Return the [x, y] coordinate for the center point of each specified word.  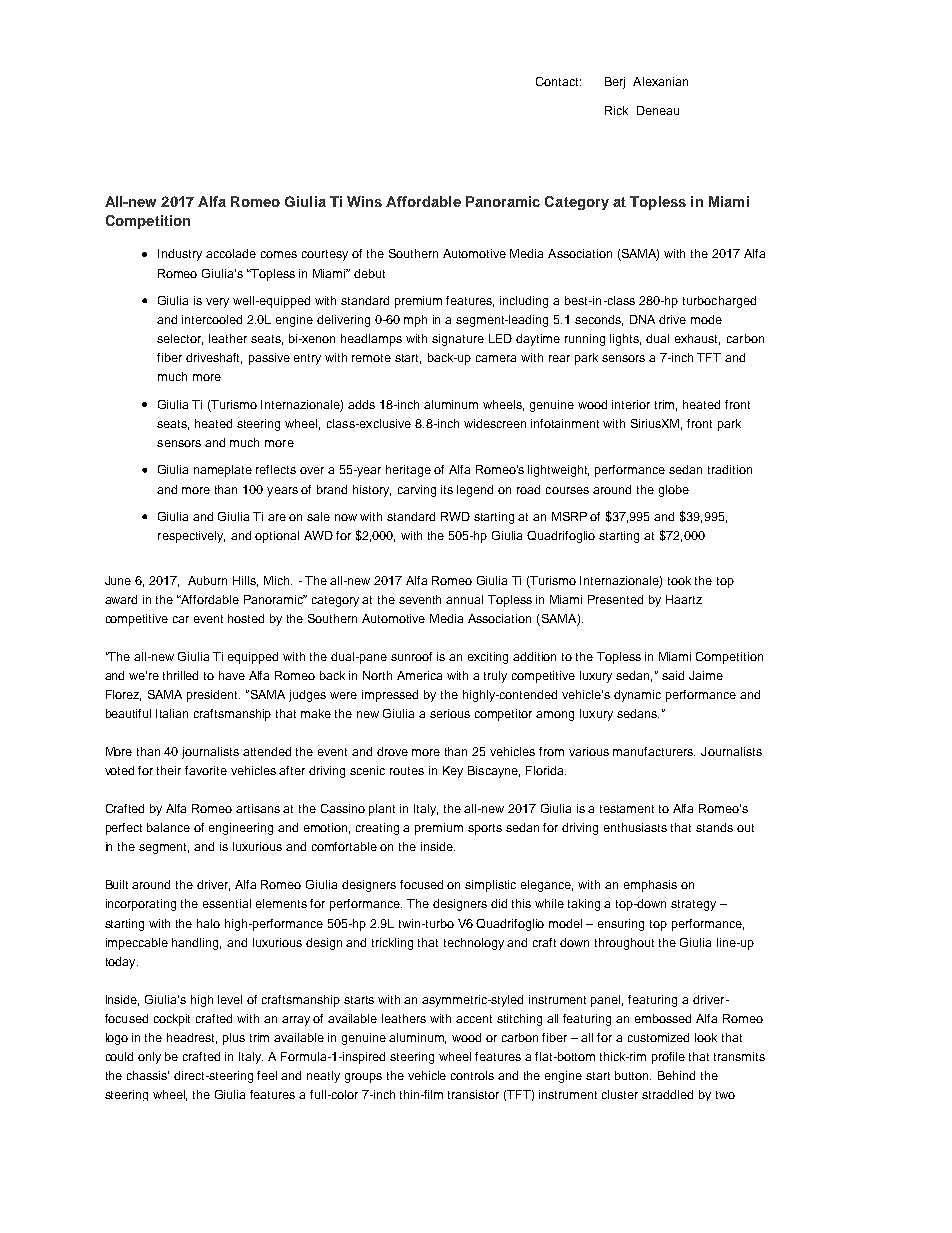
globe [674, 491]
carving [417, 491]
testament [627, 809]
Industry [180, 255]
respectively [191, 537]
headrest [192, 1038]
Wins [364, 201]
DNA [642, 319]
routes [407, 771]
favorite [206, 770]
